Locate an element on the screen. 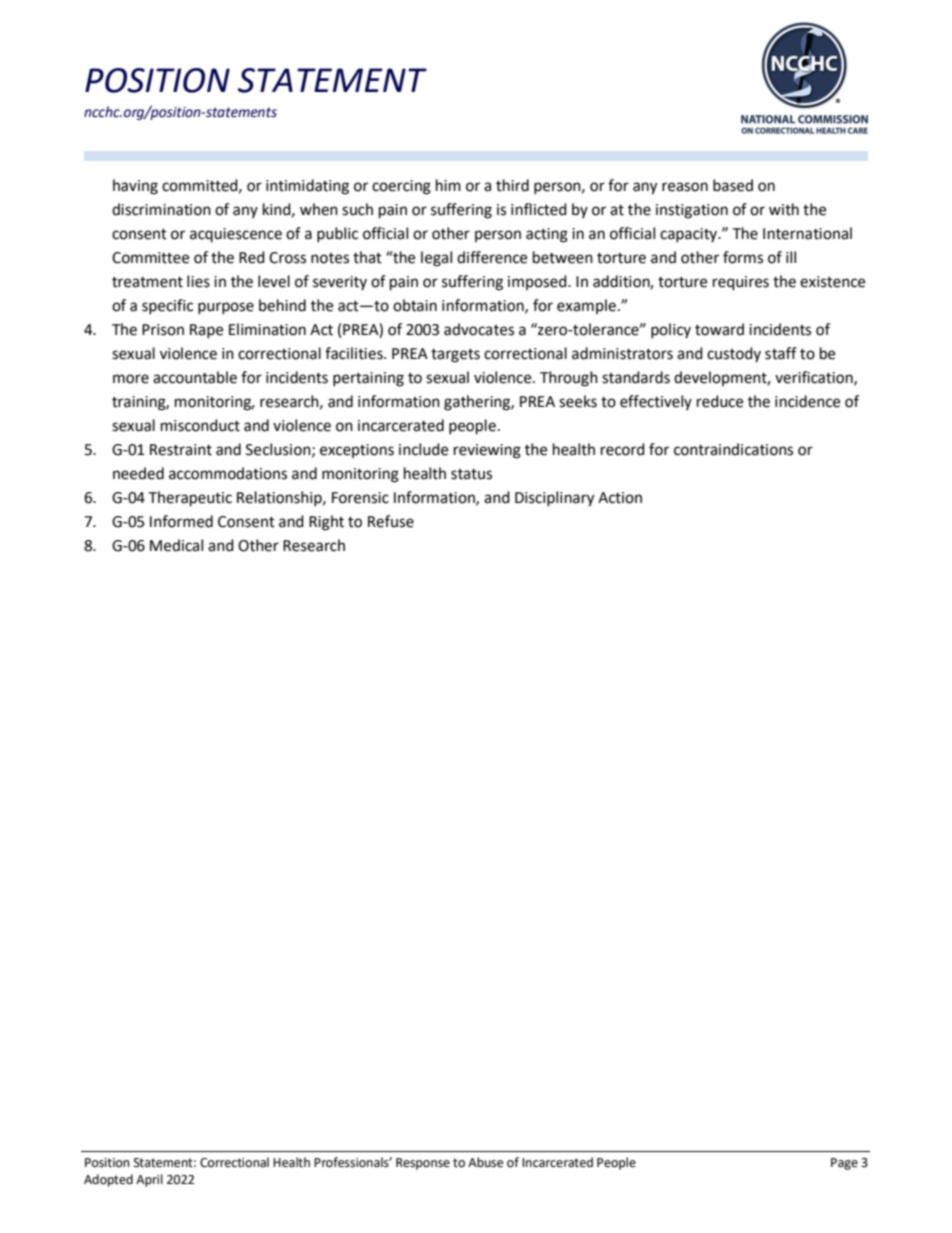  Page is located at coordinates (844, 1164).
